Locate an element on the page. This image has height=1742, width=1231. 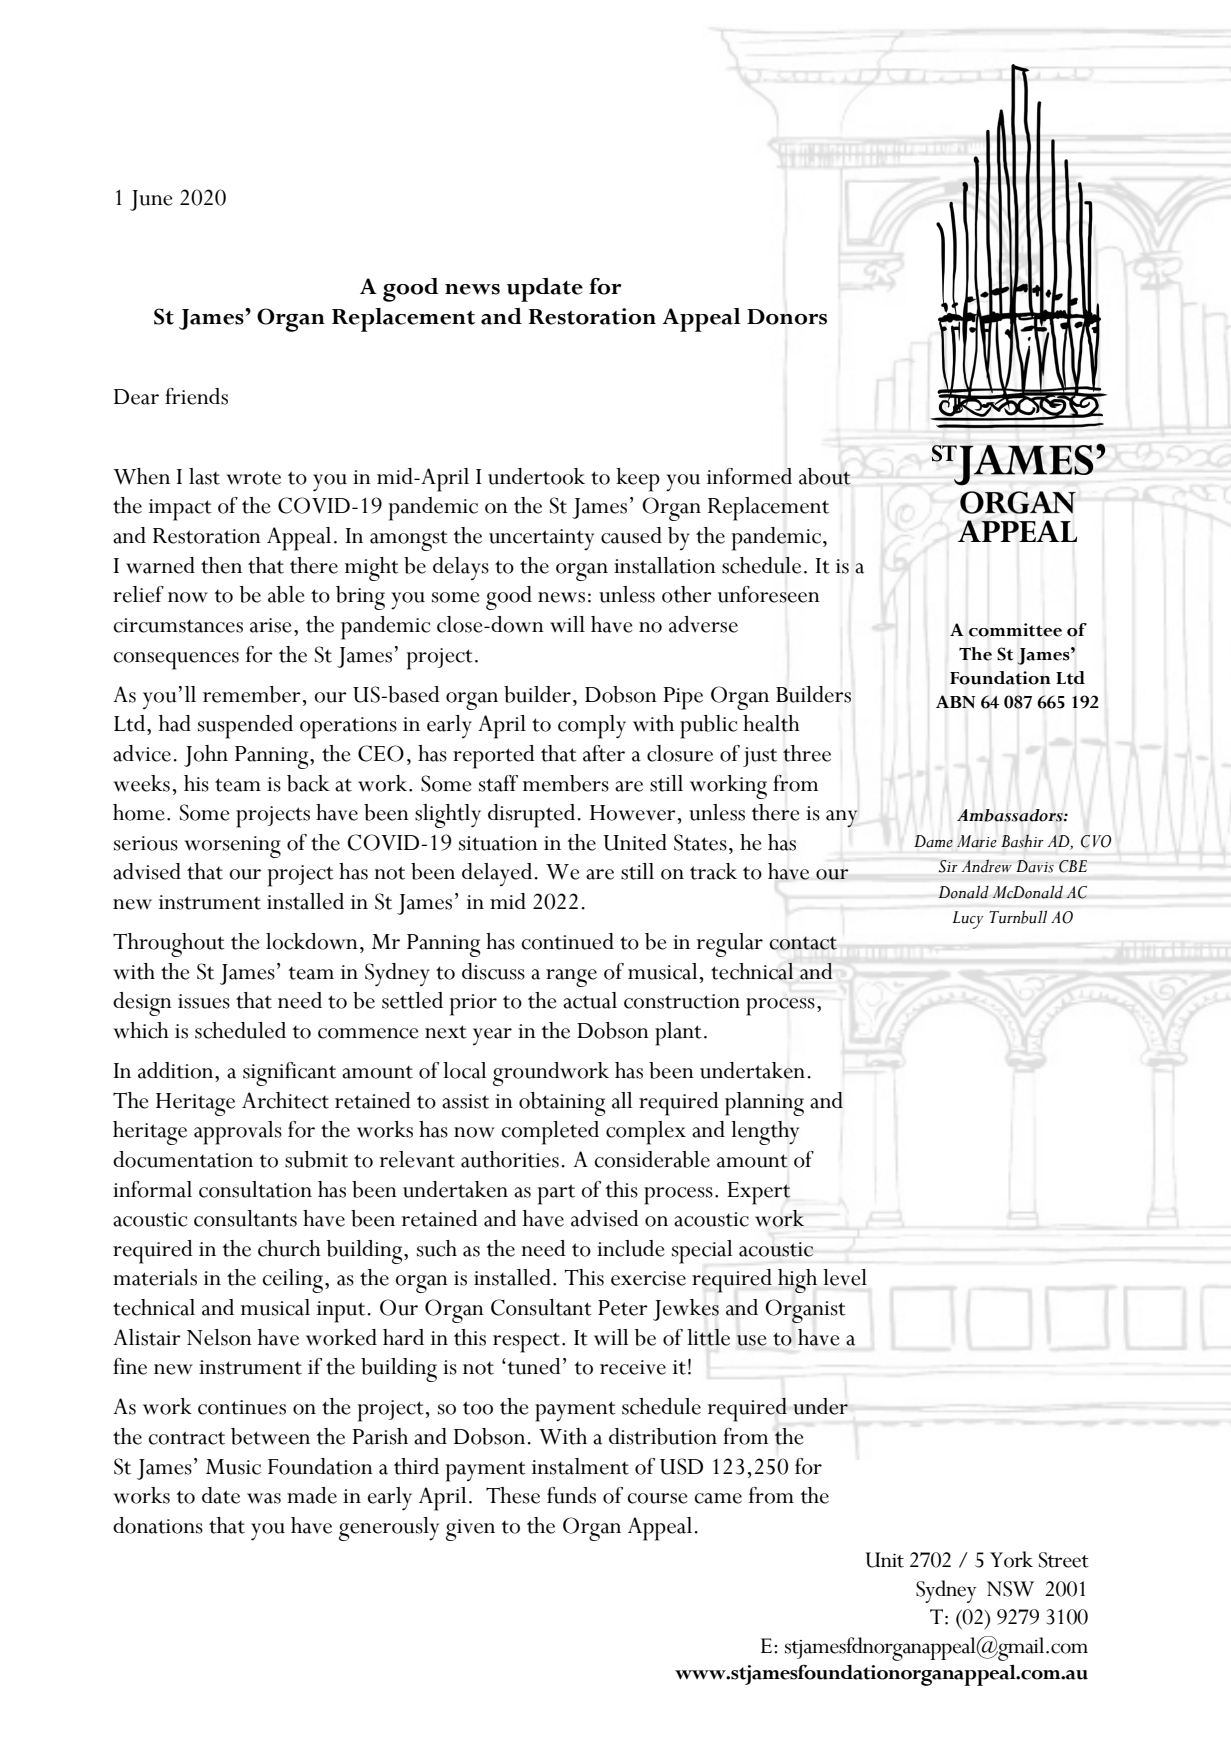
consultation is located at coordinates (255, 1189).
